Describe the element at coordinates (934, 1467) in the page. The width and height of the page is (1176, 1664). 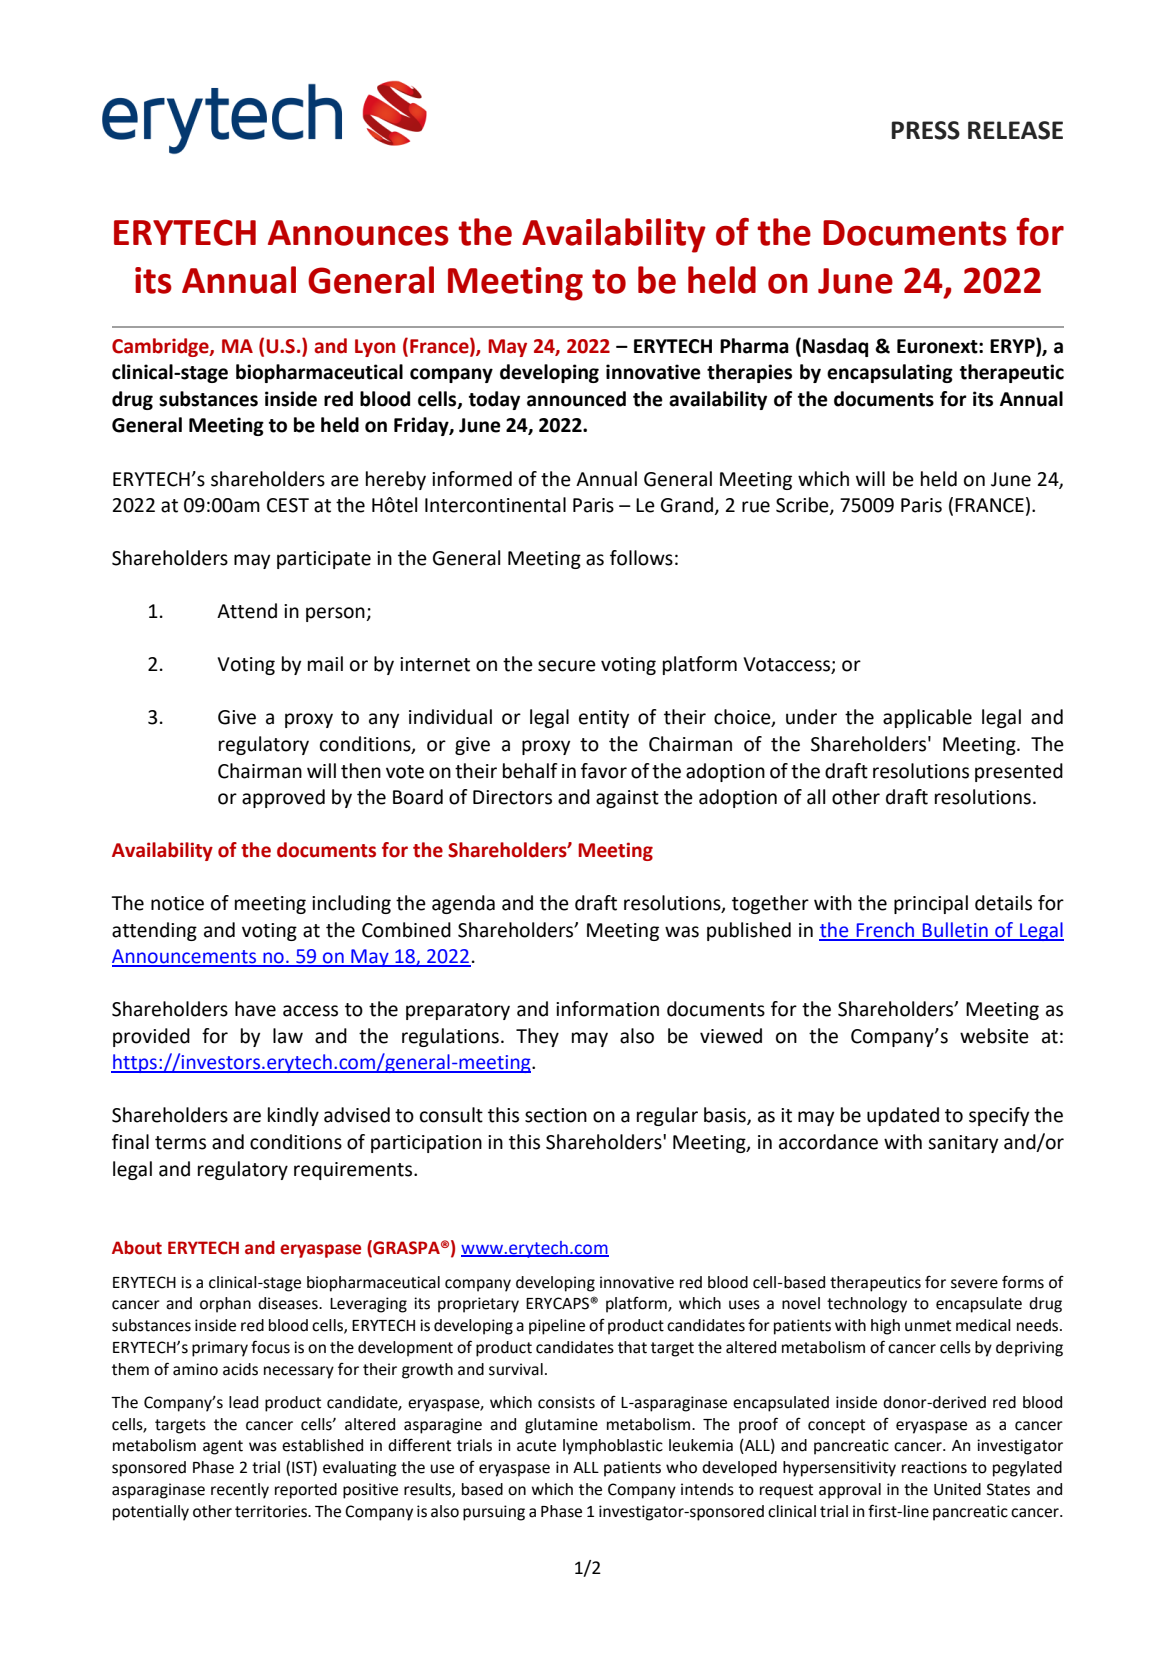
I see `reactions` at that location.
